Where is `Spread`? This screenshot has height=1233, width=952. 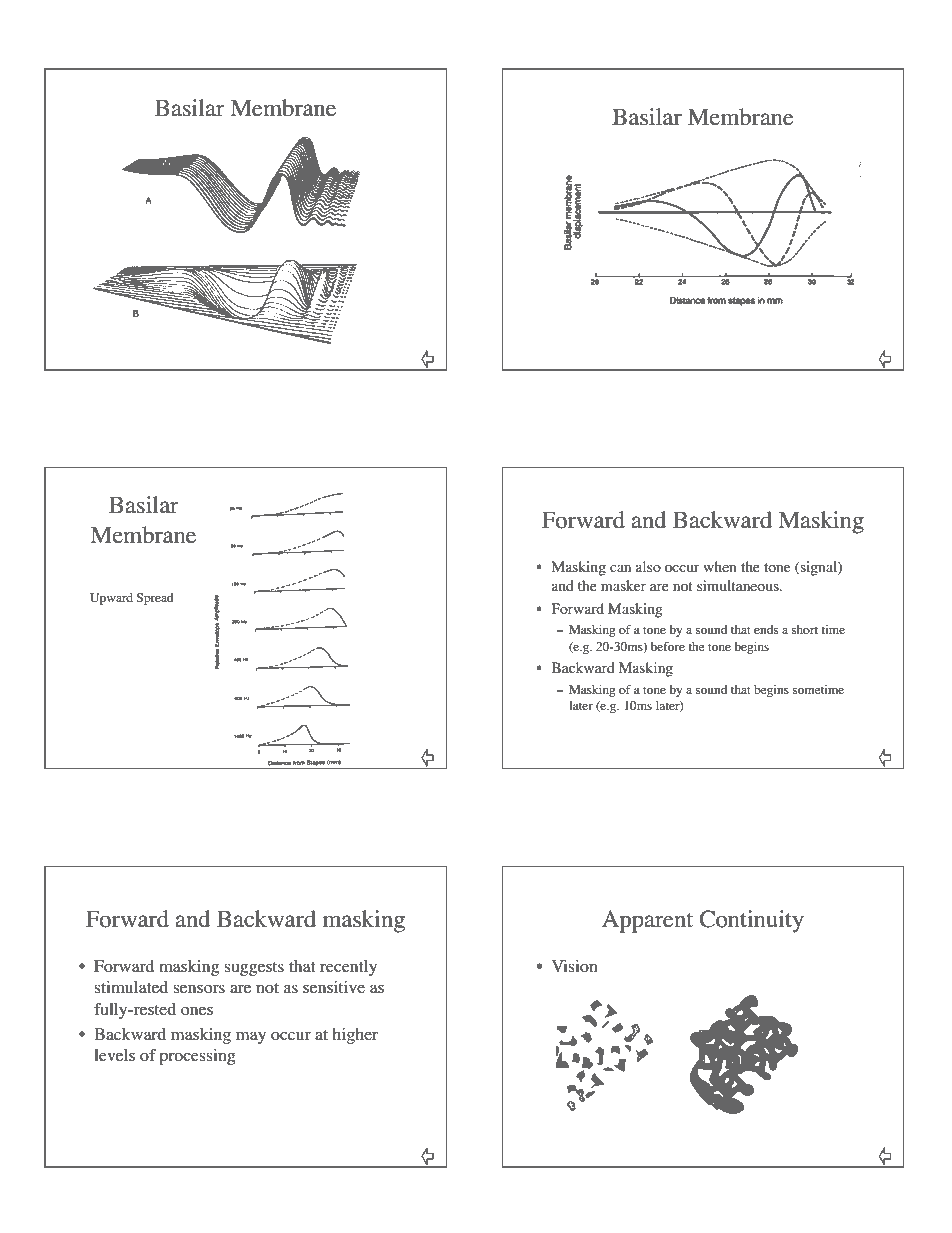
Spread is located at coordinates (155, 599).
